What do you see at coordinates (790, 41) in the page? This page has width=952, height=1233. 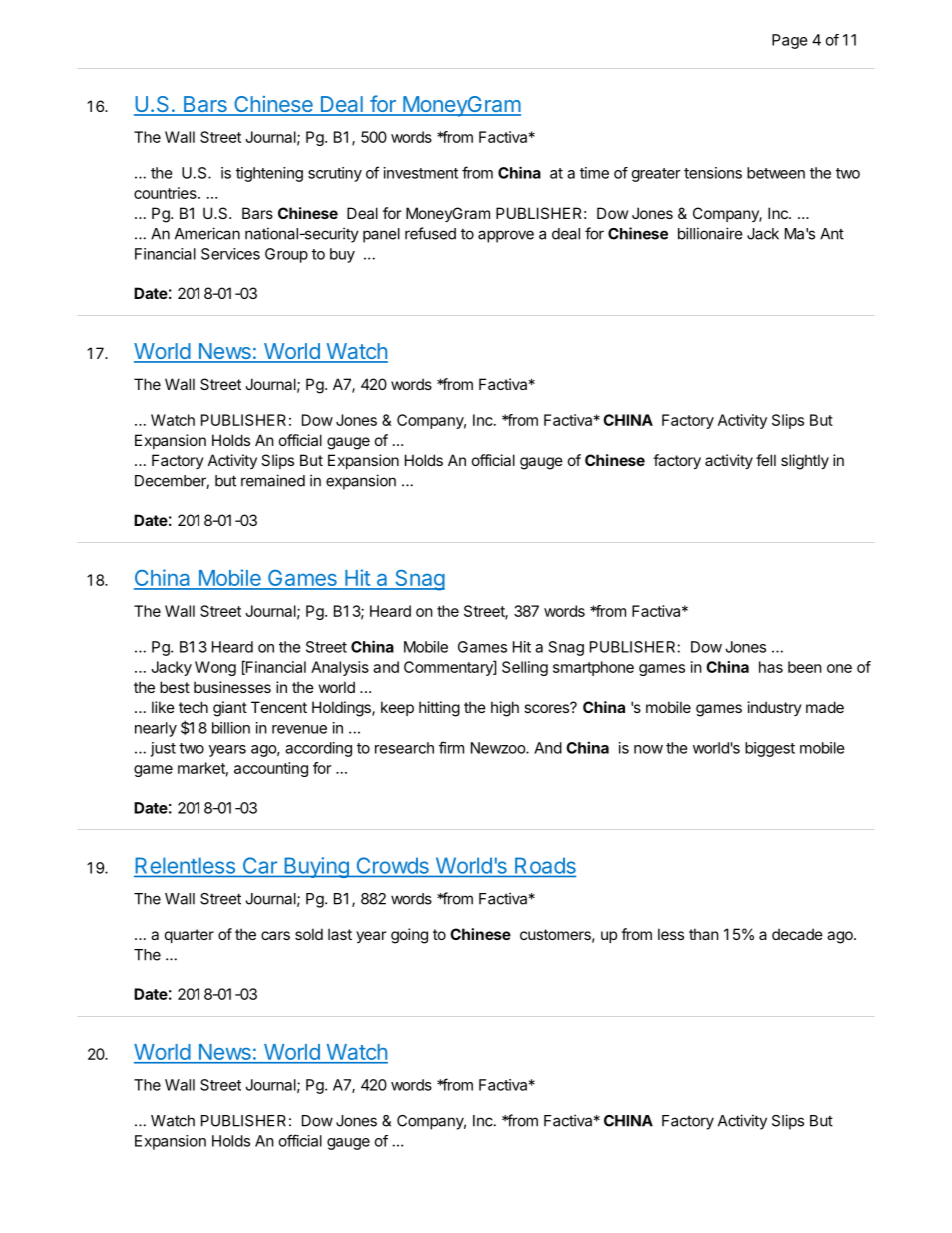 I see `Page` at bounding box center [790, 41].
